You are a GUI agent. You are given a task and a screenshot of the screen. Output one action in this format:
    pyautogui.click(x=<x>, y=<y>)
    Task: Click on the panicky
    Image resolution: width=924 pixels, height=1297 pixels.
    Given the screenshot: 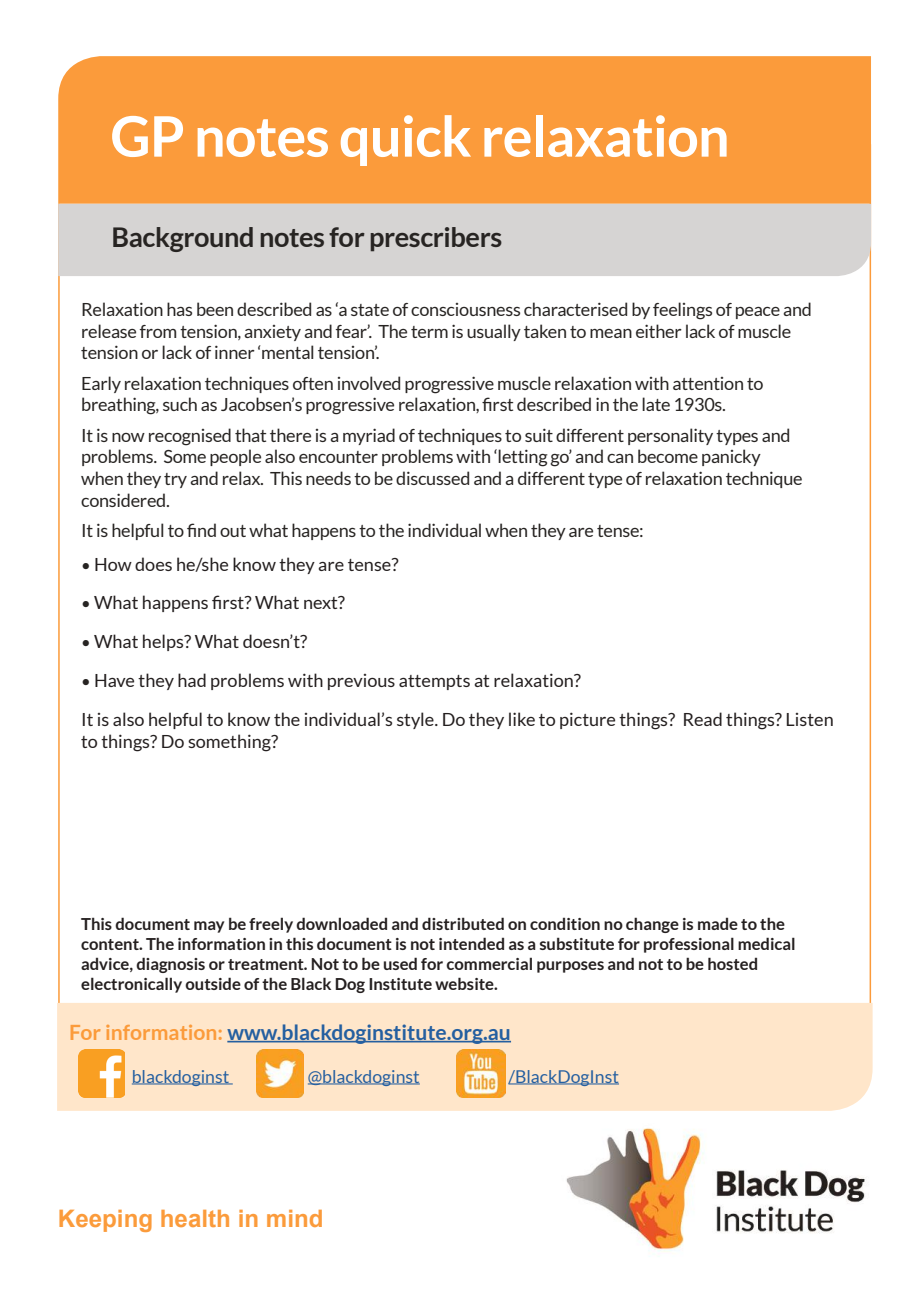 What is the action you would take?
    pyautogui.click(x=731, y=457)
